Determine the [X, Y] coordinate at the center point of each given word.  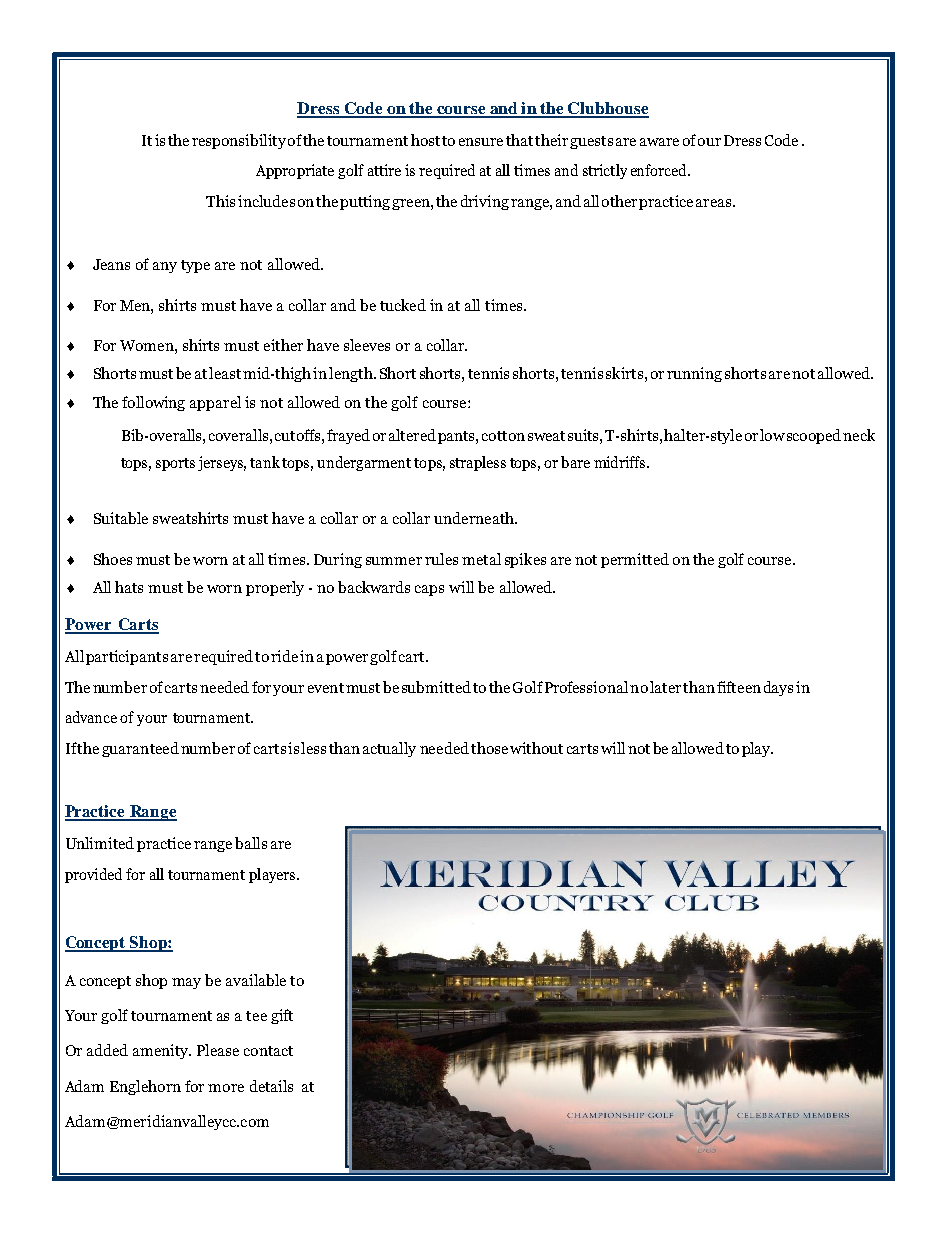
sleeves [367, 345]
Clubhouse [607, 109]
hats [129, 587]
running [694, 374]
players [273, 875]
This [220, 201]
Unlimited [100, 843]
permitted [635, 560]
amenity [162, 1051]
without [536, 748]
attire [384, 170]
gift [282, 1016]
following [153, 403]
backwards [374, 587]
